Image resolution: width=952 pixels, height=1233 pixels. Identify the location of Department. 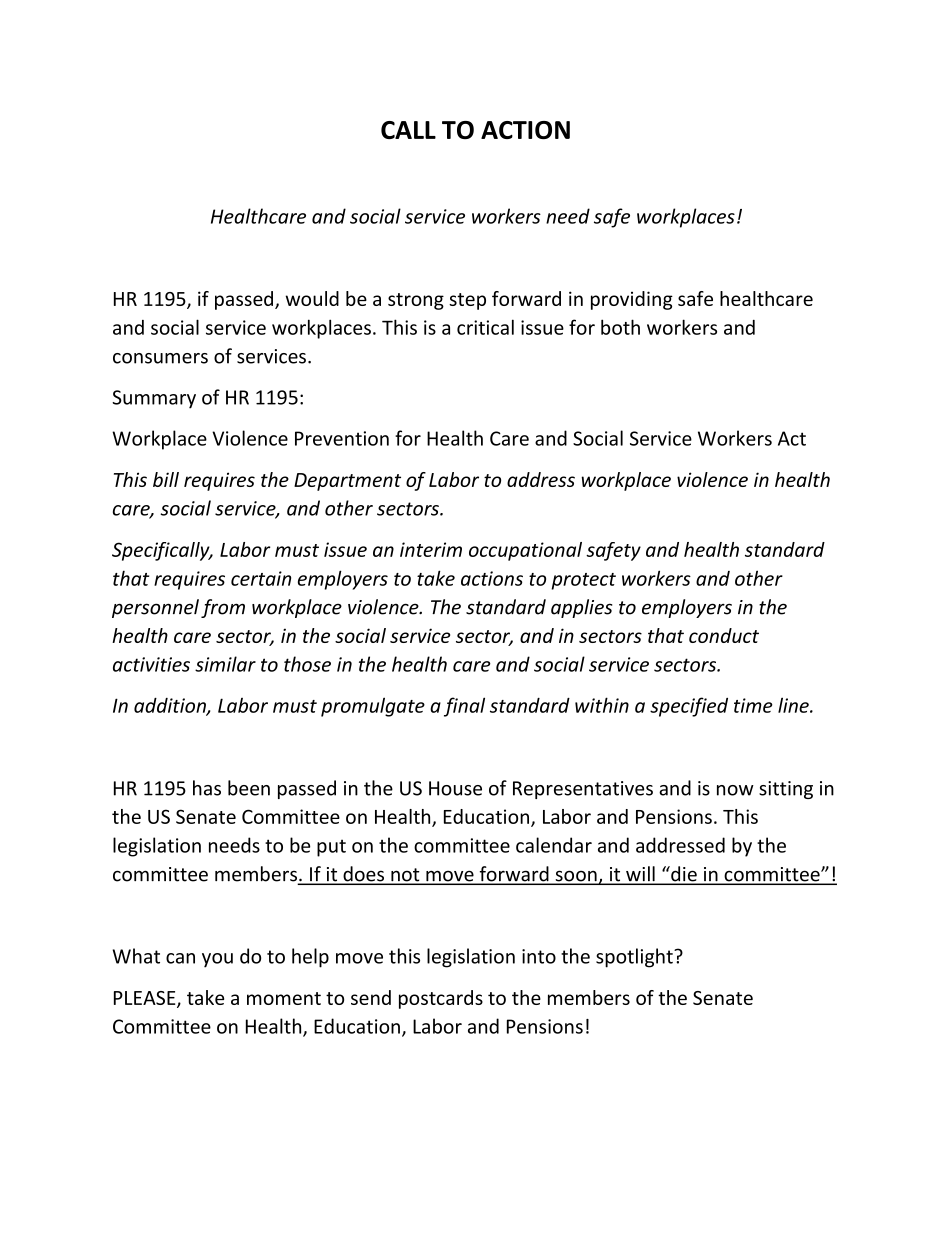
(347, 482).
